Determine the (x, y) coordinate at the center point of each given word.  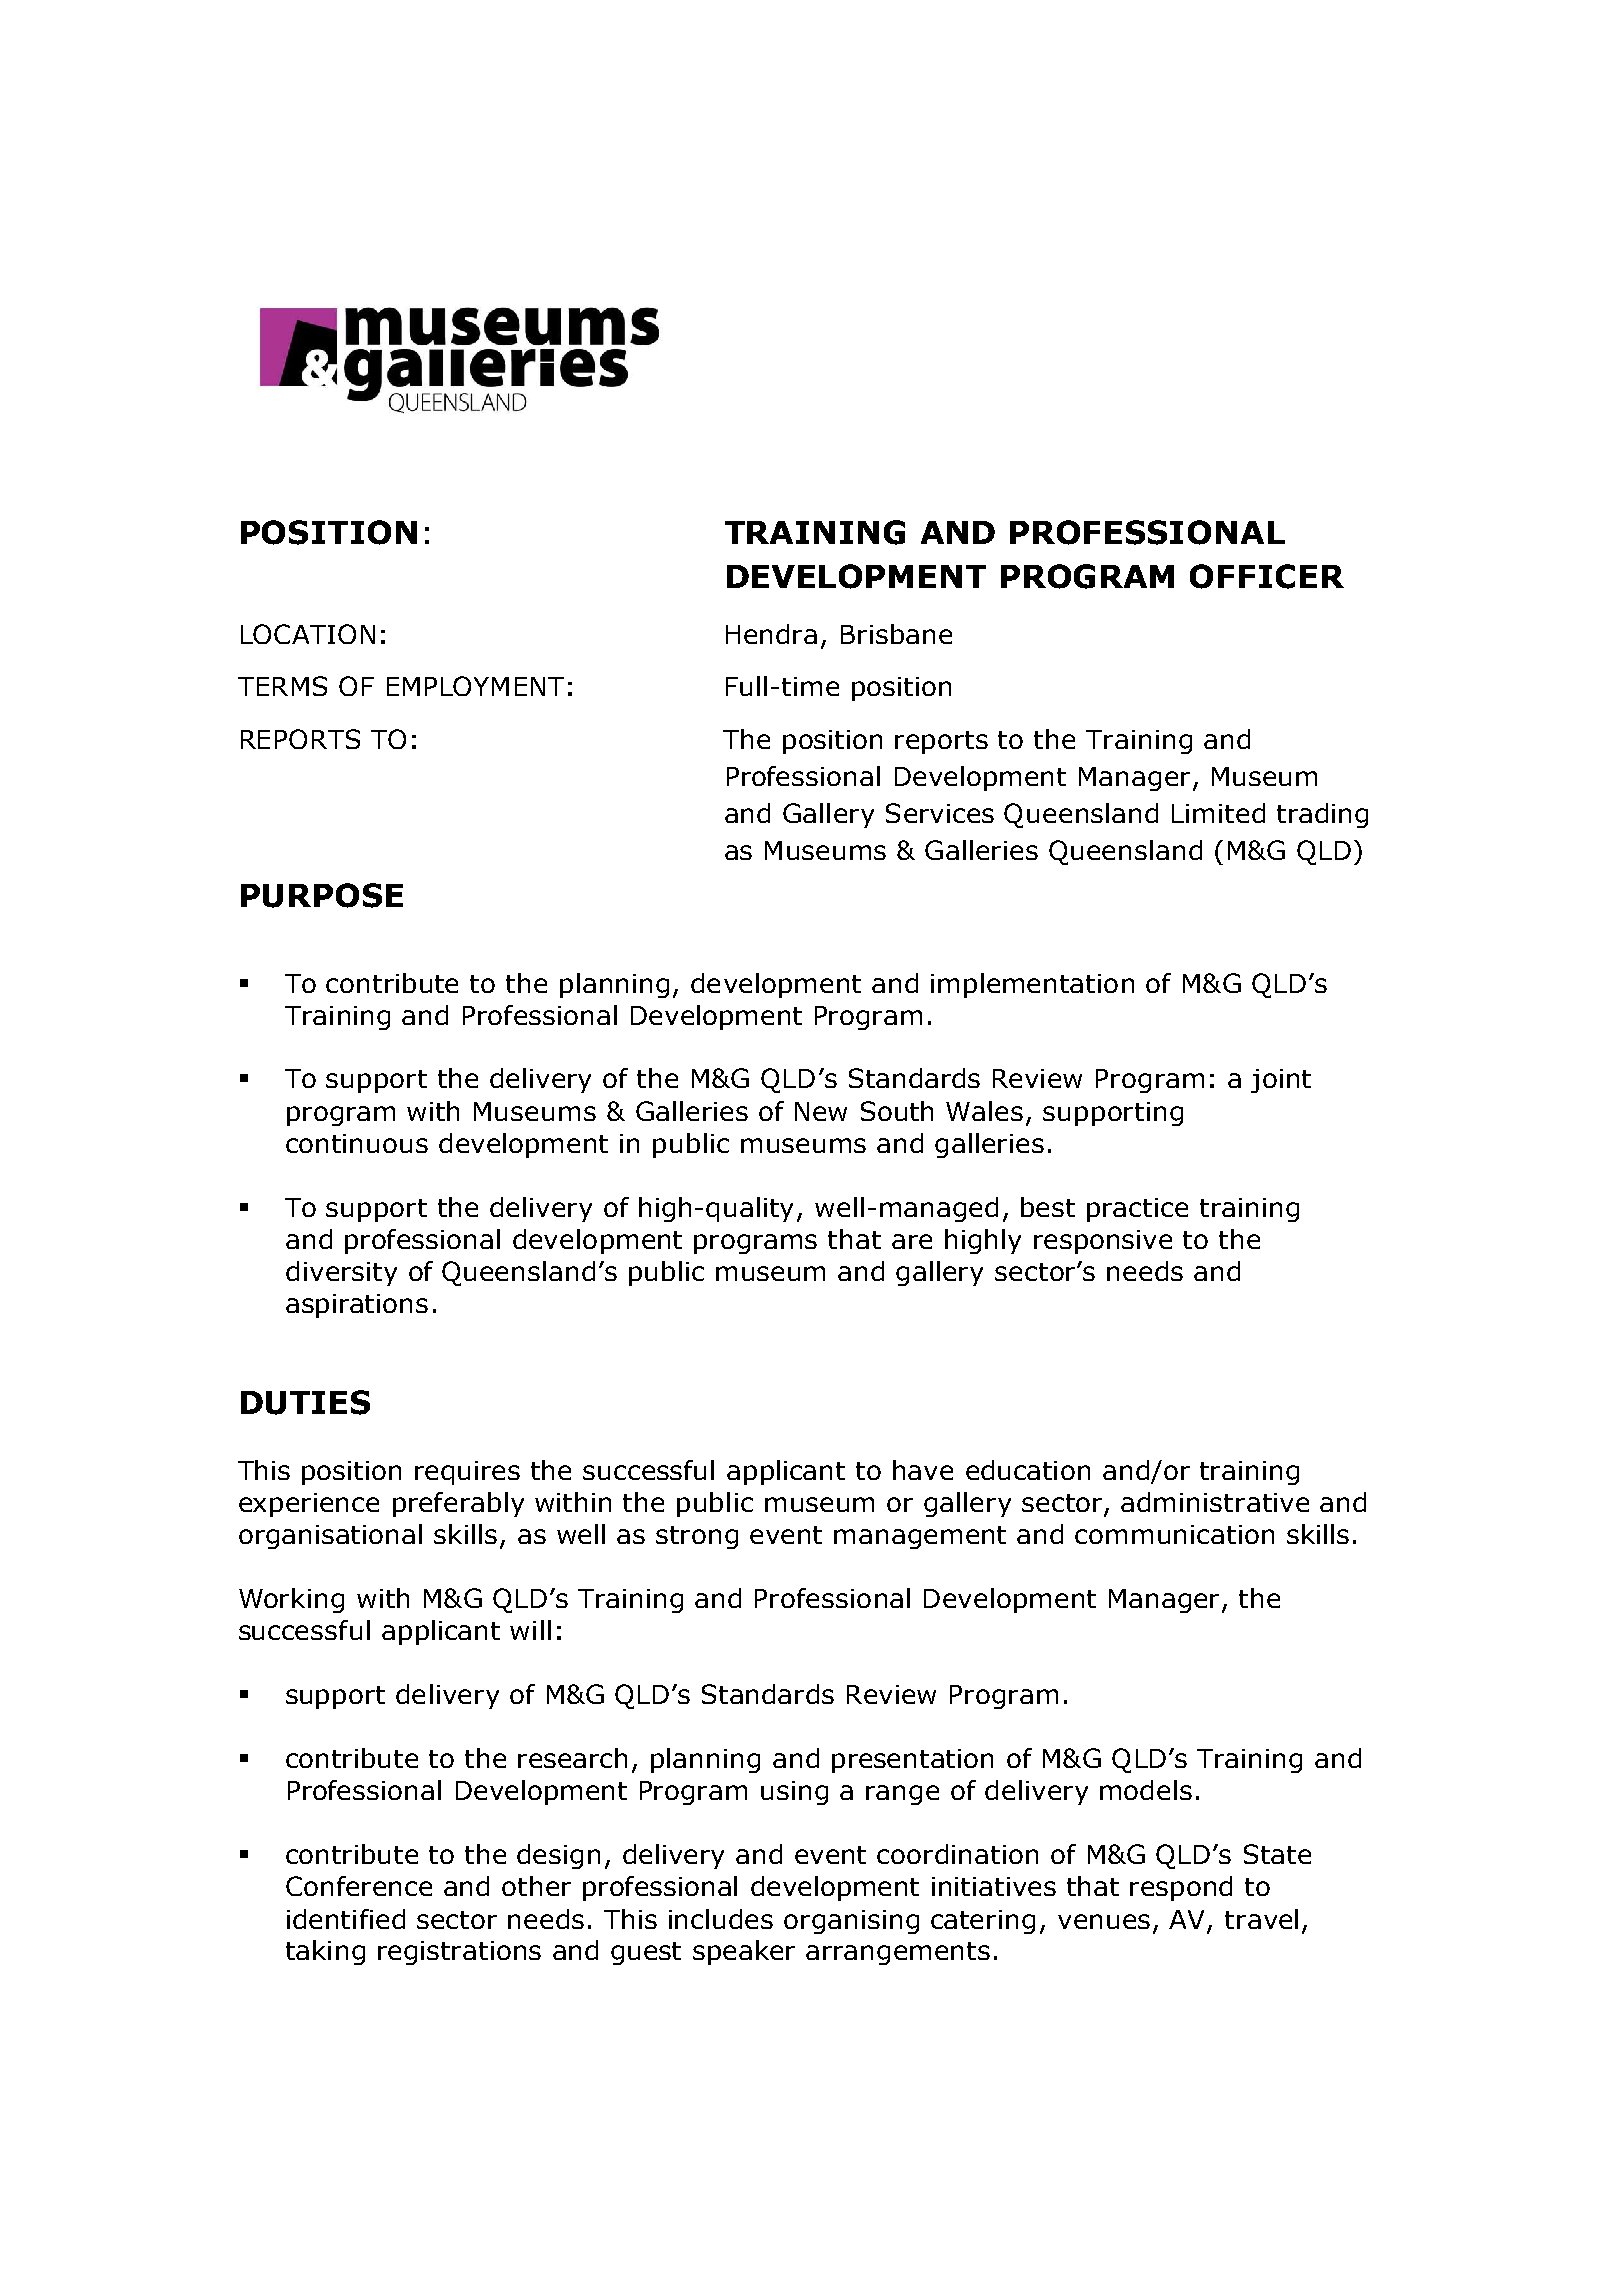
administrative (1215, 1502)
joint (1281, 1081)
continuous (357, 1143)
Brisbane (896, 634)
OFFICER (1267, 576)
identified (346, 1919)
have (923, 1470)
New (821, 1111)
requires (467, 1473)
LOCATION (308, 634)
